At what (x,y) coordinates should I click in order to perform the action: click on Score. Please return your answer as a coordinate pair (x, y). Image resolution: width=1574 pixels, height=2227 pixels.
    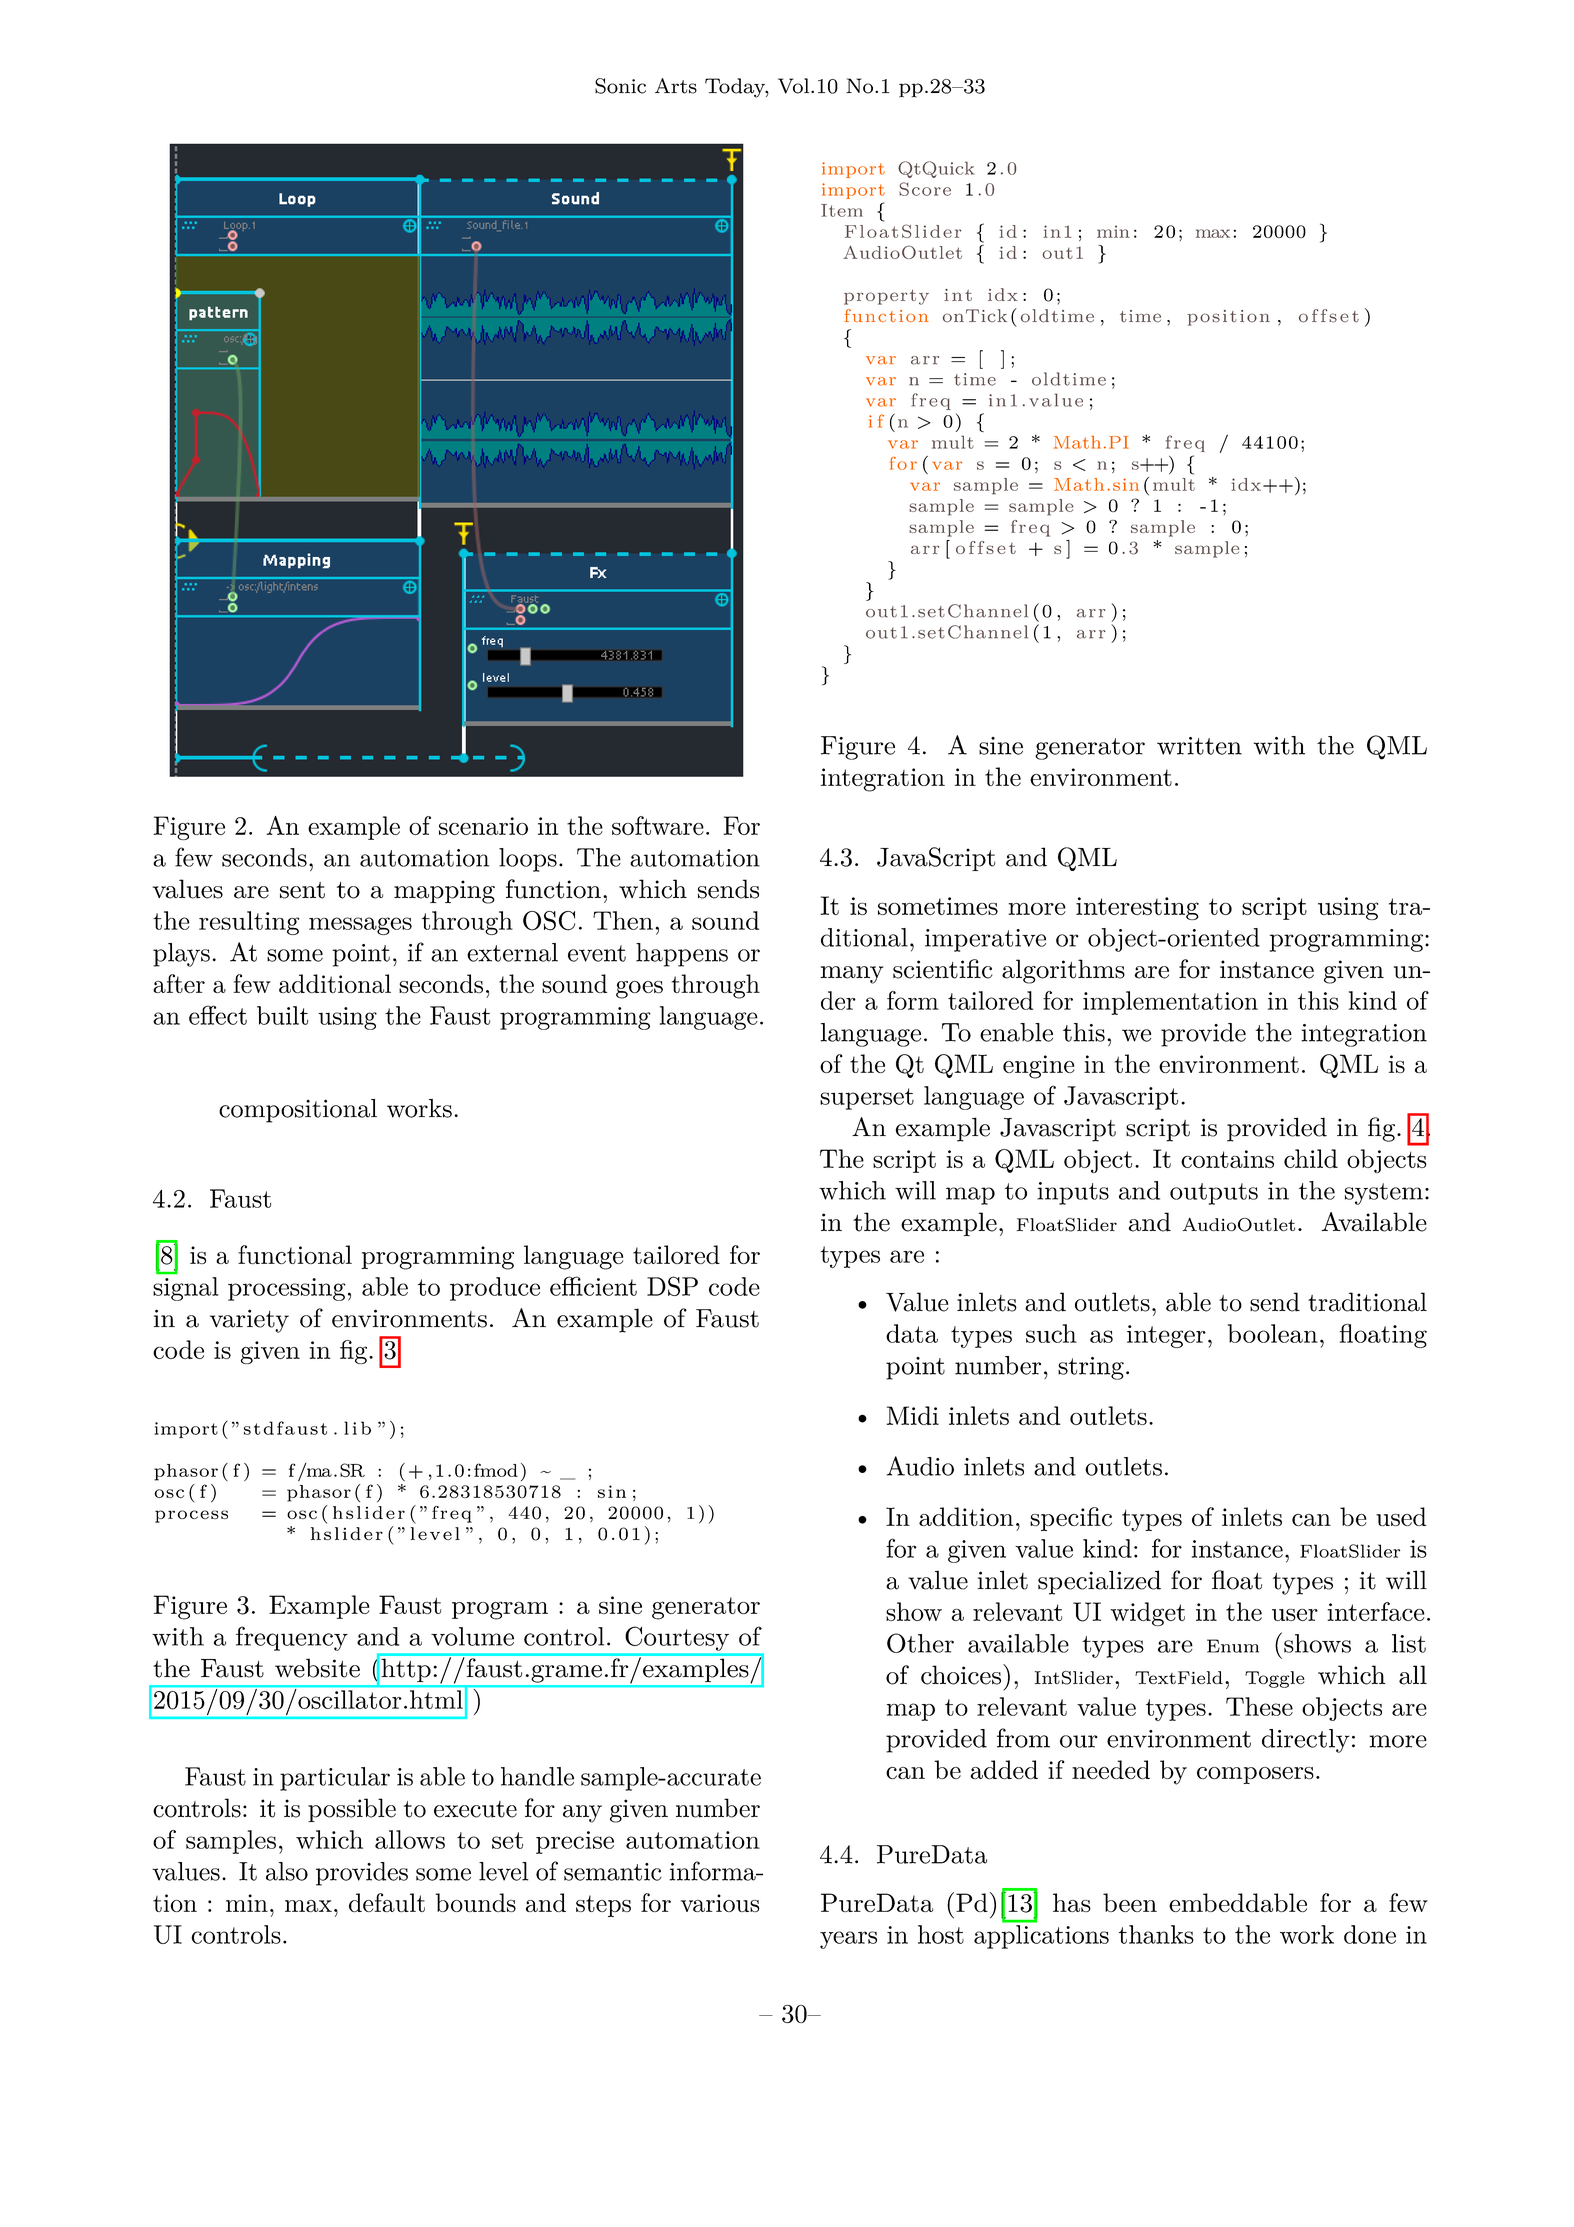
    Looking at the image, I should click on (925, 189).
